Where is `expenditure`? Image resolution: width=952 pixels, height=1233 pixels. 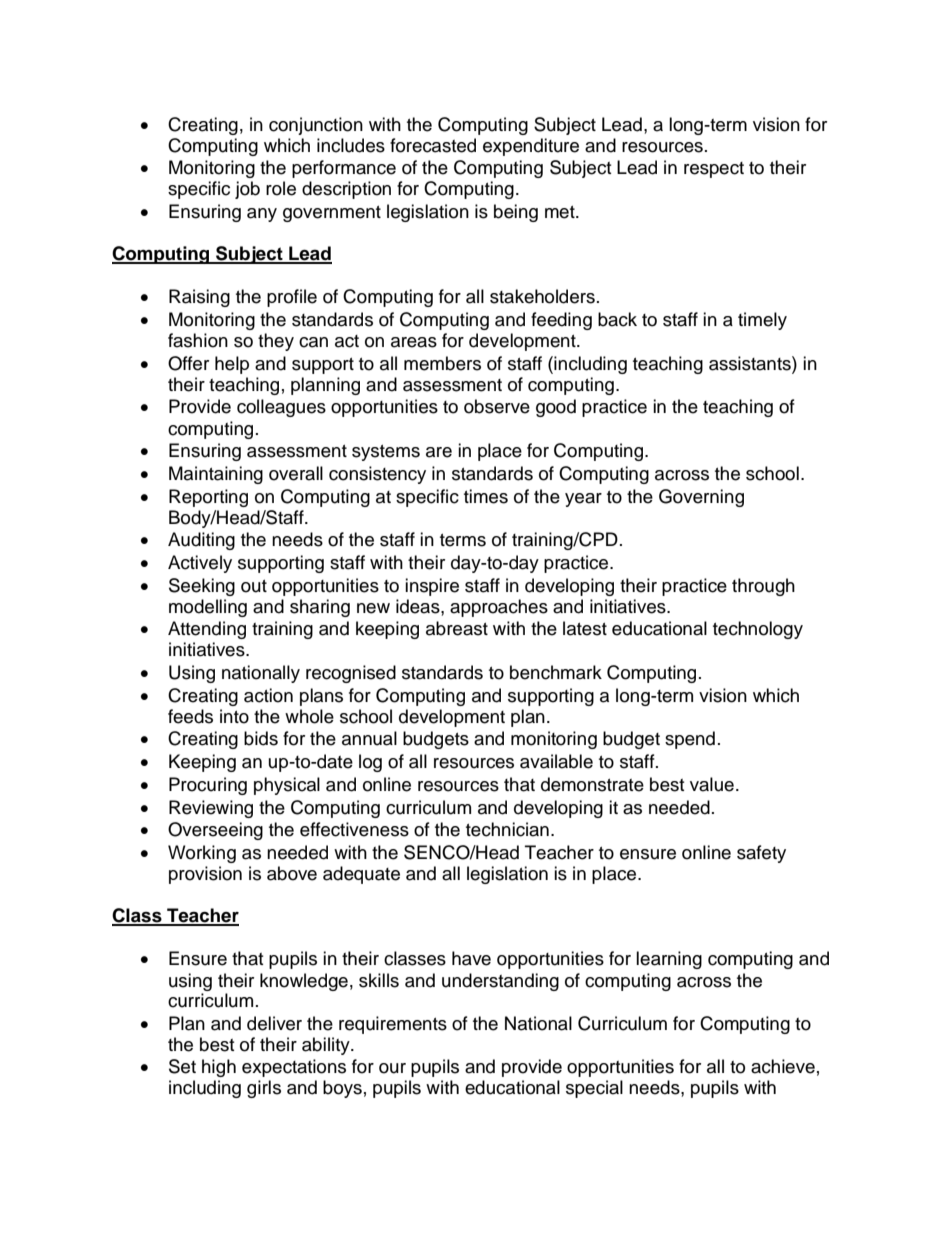 expenditure is located at coordinates (531, 147).
